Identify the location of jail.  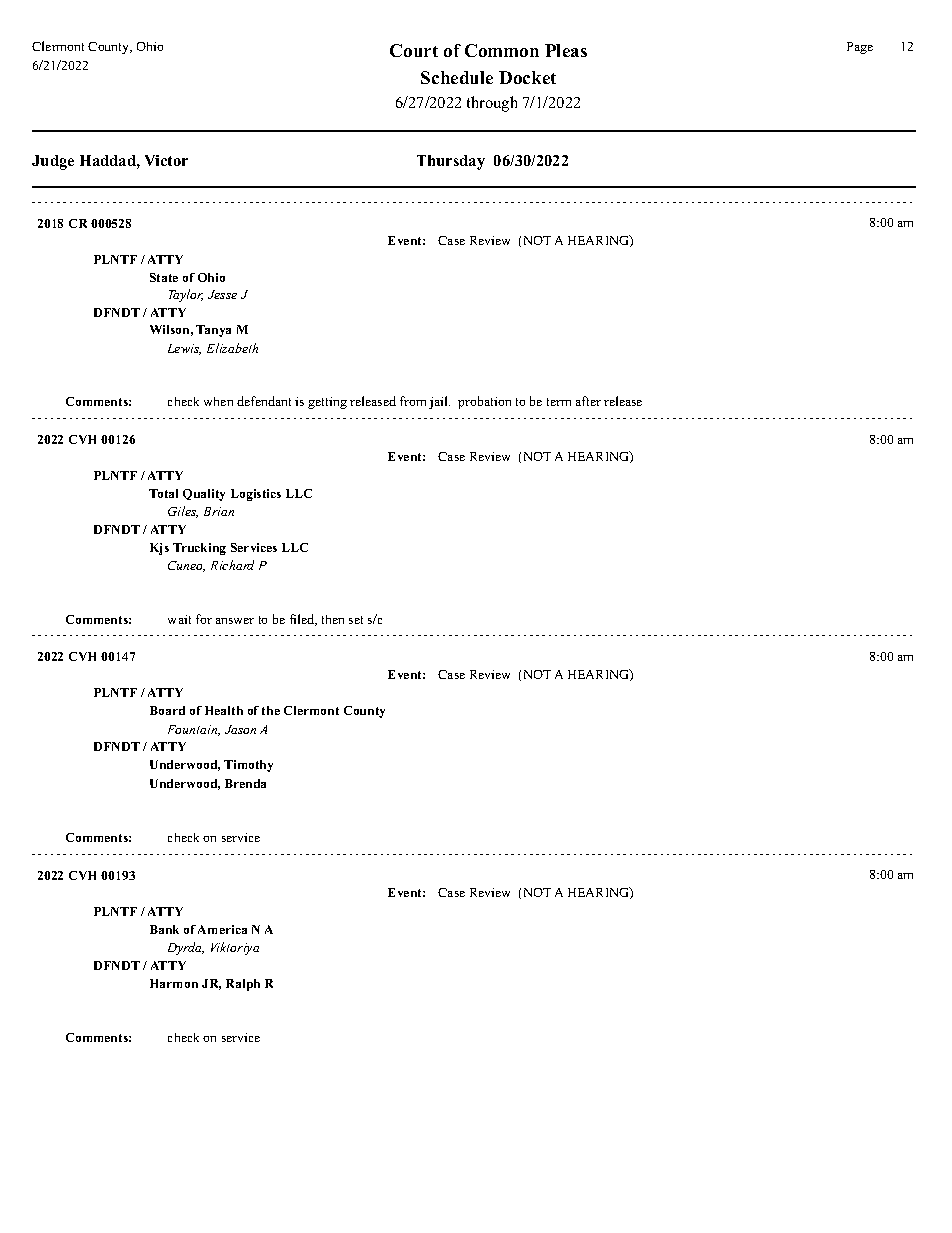
(439, 402).
